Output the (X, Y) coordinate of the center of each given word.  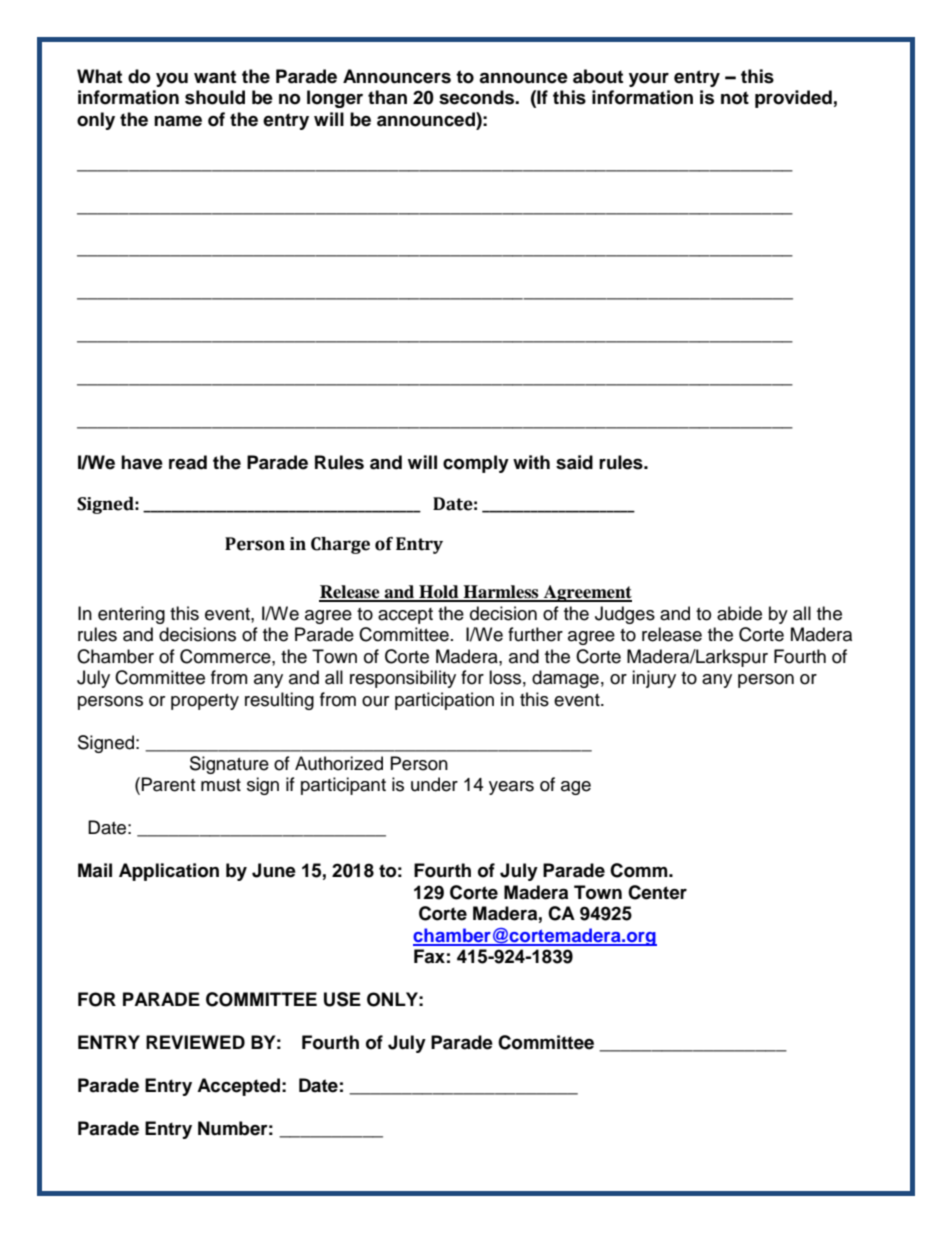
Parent (168, 784)
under (434, 784)
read (188, 462)
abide (739, 613)
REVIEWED (195, 1042)
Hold (439, 593)
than (387, 97)
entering (131, 615)
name (178, 121)
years (511, 788)
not (735, 98)
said (574, 462)
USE (342, 999)
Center (657, 892)
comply (476, 464)
